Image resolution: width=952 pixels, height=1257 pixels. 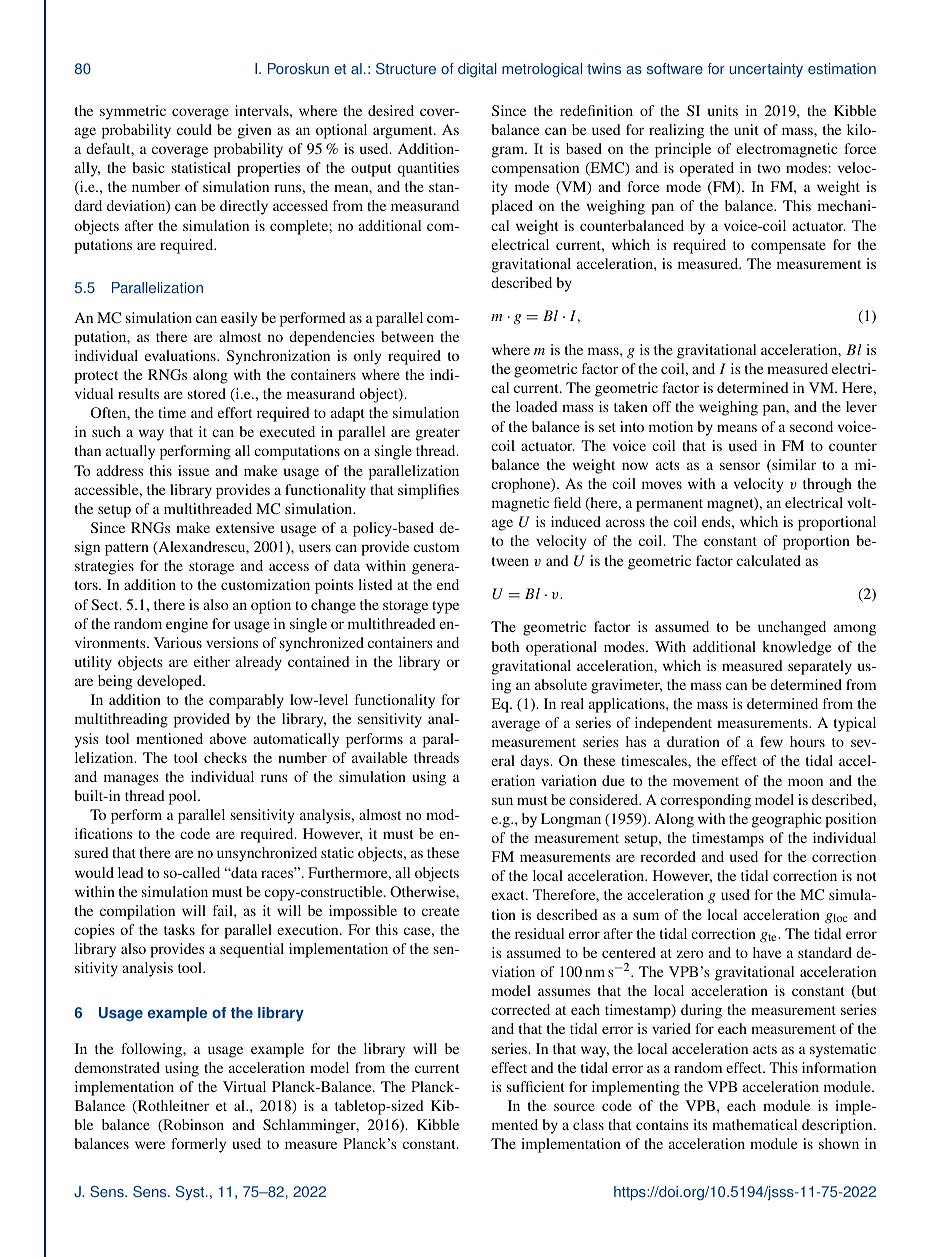 What do you see at coordinates (536, 1086) in the image?
I see `sufficient` at bounding box center [536, 1086].
